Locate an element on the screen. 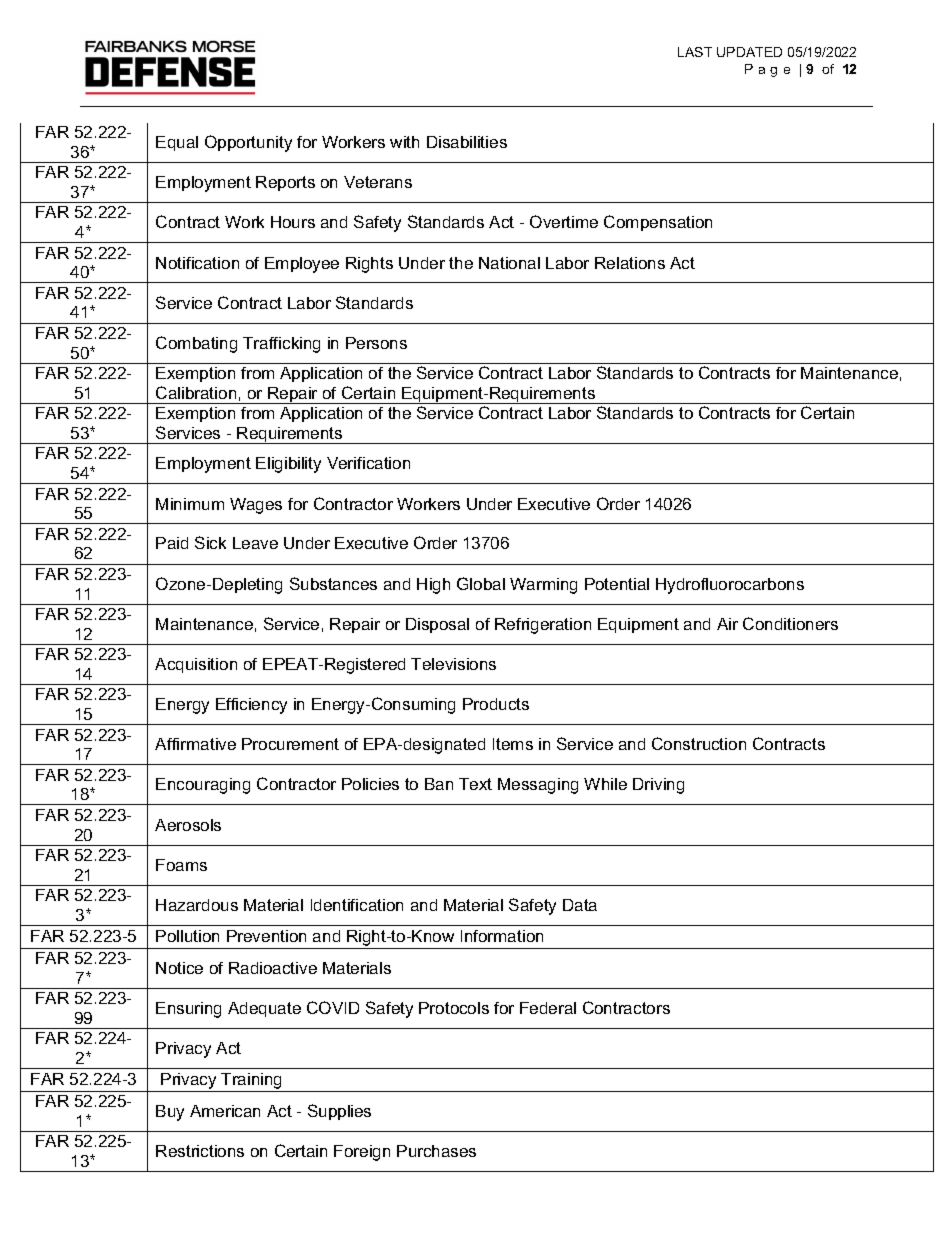 The image size is (952, 1233). LAST is located at coordinates (695, 52).
